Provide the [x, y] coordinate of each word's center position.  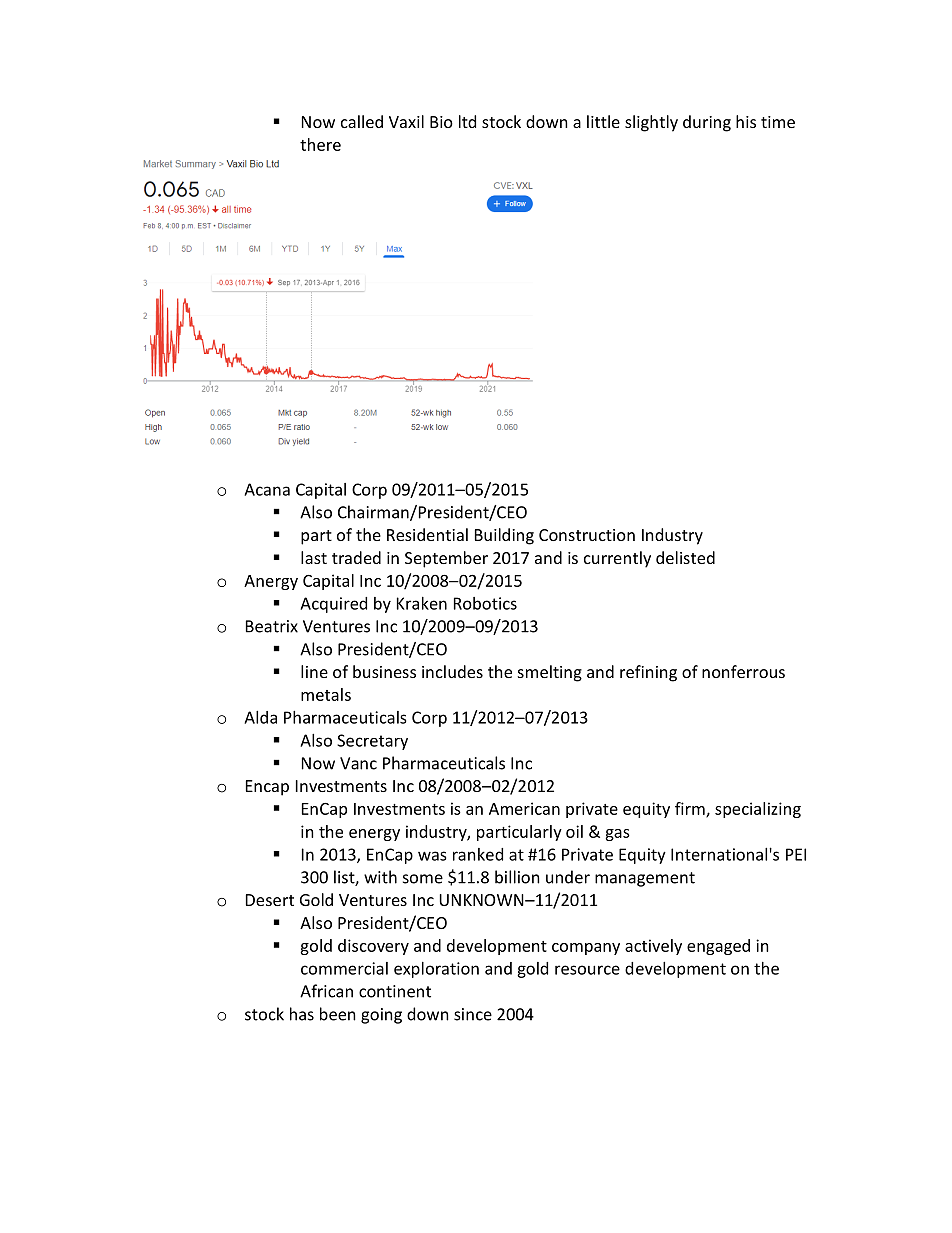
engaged [718, 947]
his [746, 121]
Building [504, 536]
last [314, 557]
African [326, 991]
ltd [467, 121]
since [473, 1014]
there [320, 144]
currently [617, 559]
